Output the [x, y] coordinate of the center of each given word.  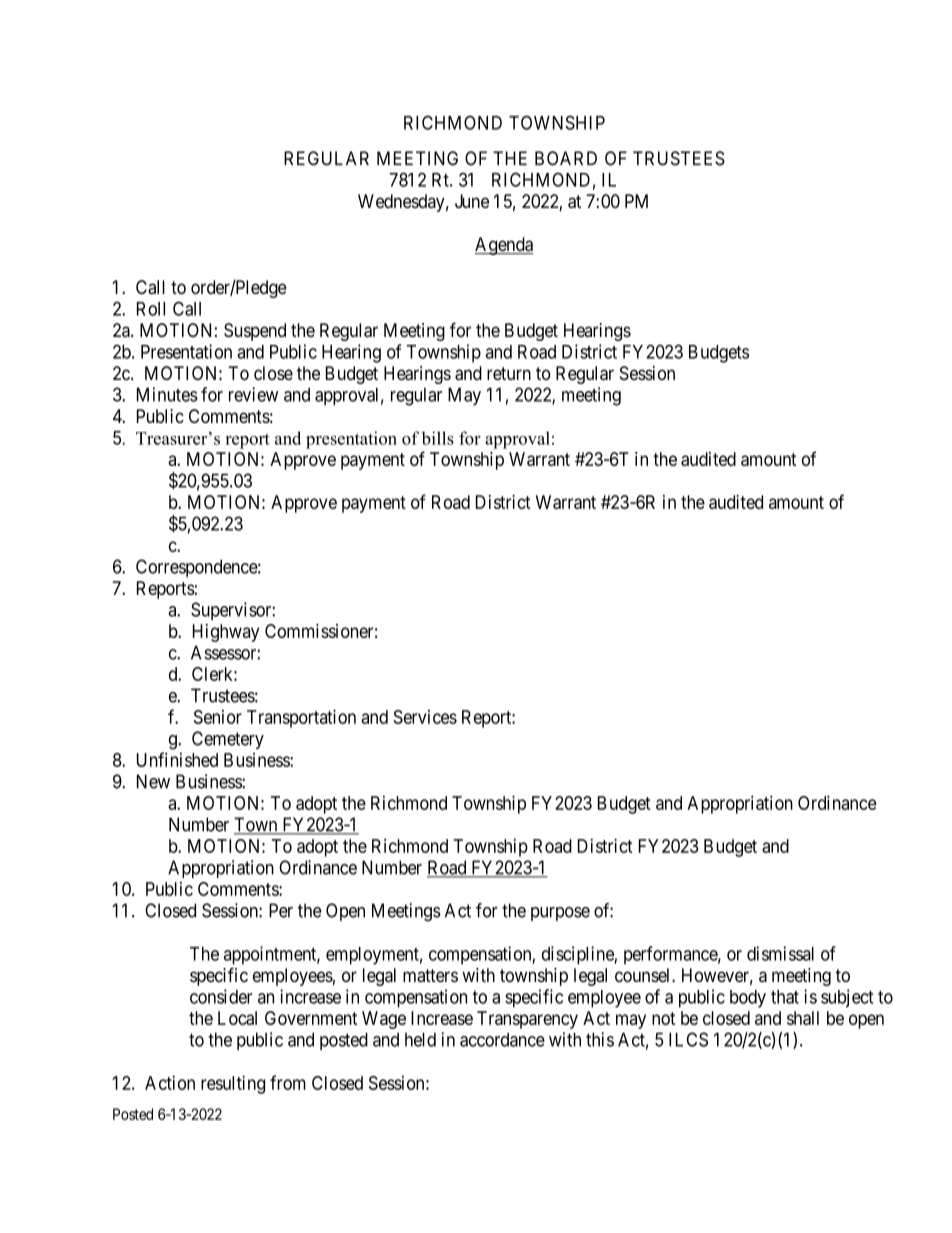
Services [425, 717]
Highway [226, 633]
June [472, 201]
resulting [233, 1084]
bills [438, 438]
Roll [151, 309]
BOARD [566, 158]
